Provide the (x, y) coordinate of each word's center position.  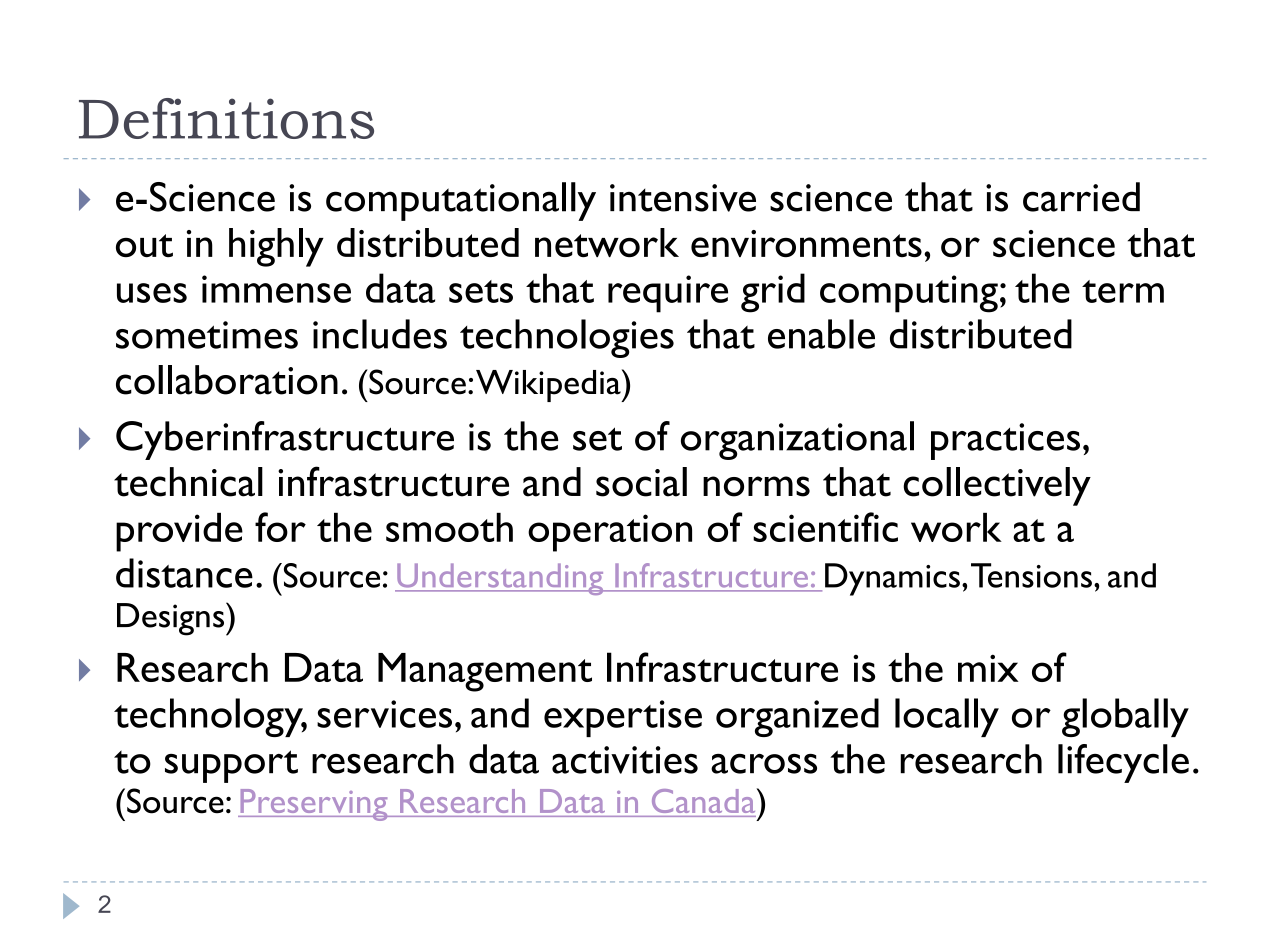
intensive (683, 198)
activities (625, 760)
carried (1081, 197)
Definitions (226, 118)
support (231, 766)
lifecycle (1123, 763)
